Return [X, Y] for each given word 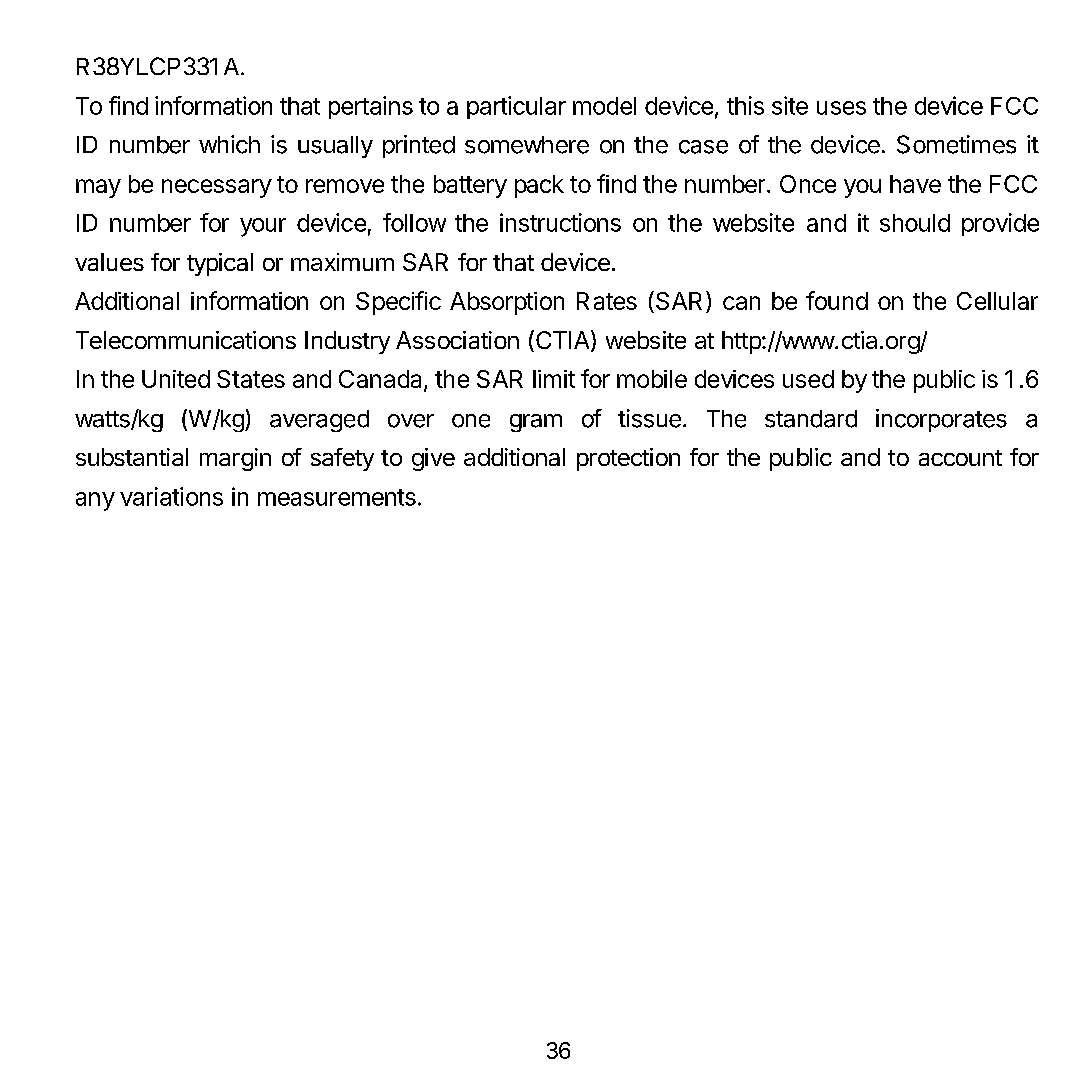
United [176, 379]
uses [841, 108]
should [915, 223]
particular [516, 107]
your [263, 227]
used [808, 379]
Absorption [507, 303]
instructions [560, 222]
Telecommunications [186, 340]
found [837, 300]
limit [554, 379]
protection [628, 459]
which [229, 144]
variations [171, 496]
